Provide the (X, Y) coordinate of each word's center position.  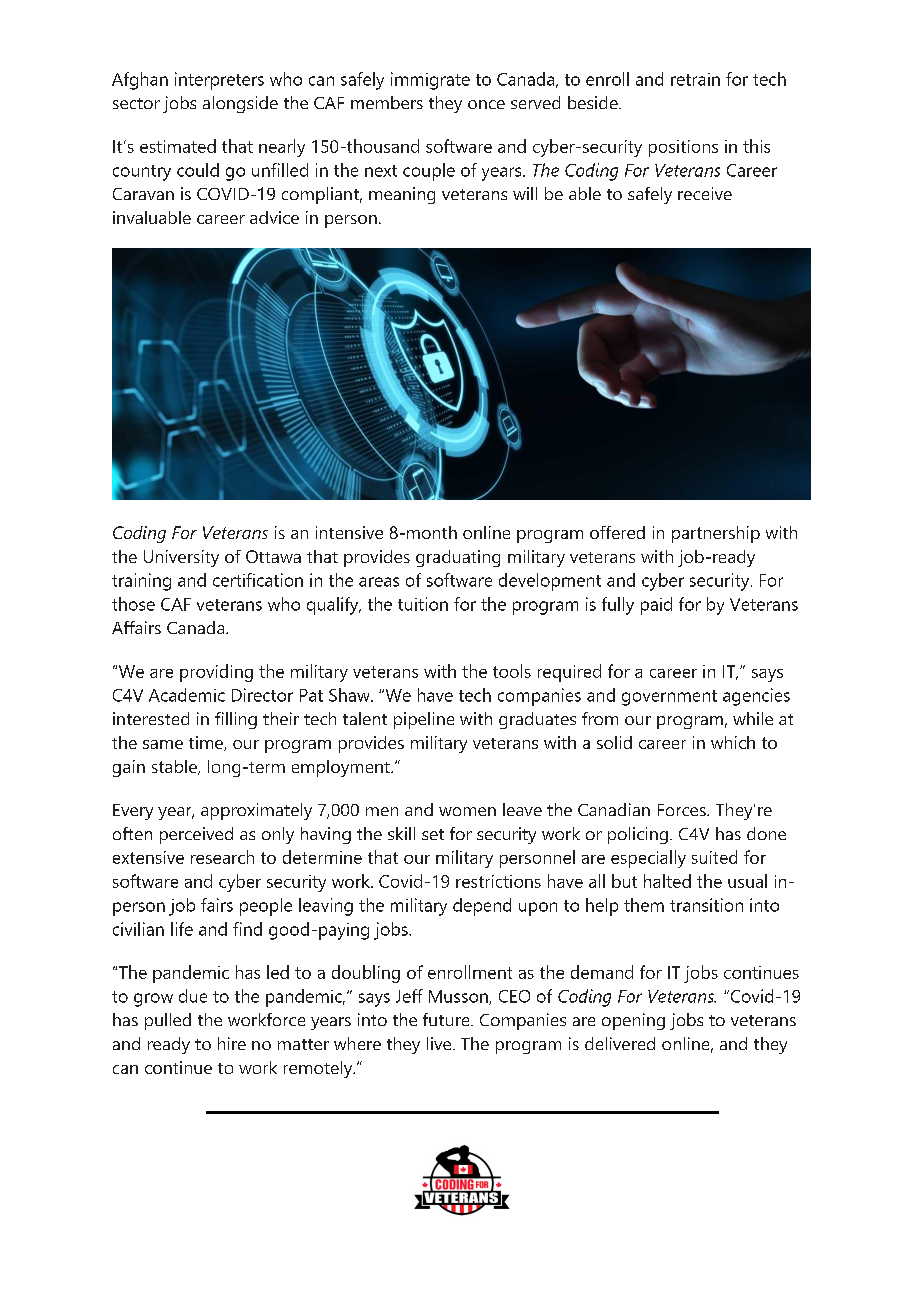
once (486, 104)
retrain (695, 79)
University (181, 558)
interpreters (219, 81)
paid (656, 606)
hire (232, 1043)
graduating (458, 558)
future (447, 1019)
